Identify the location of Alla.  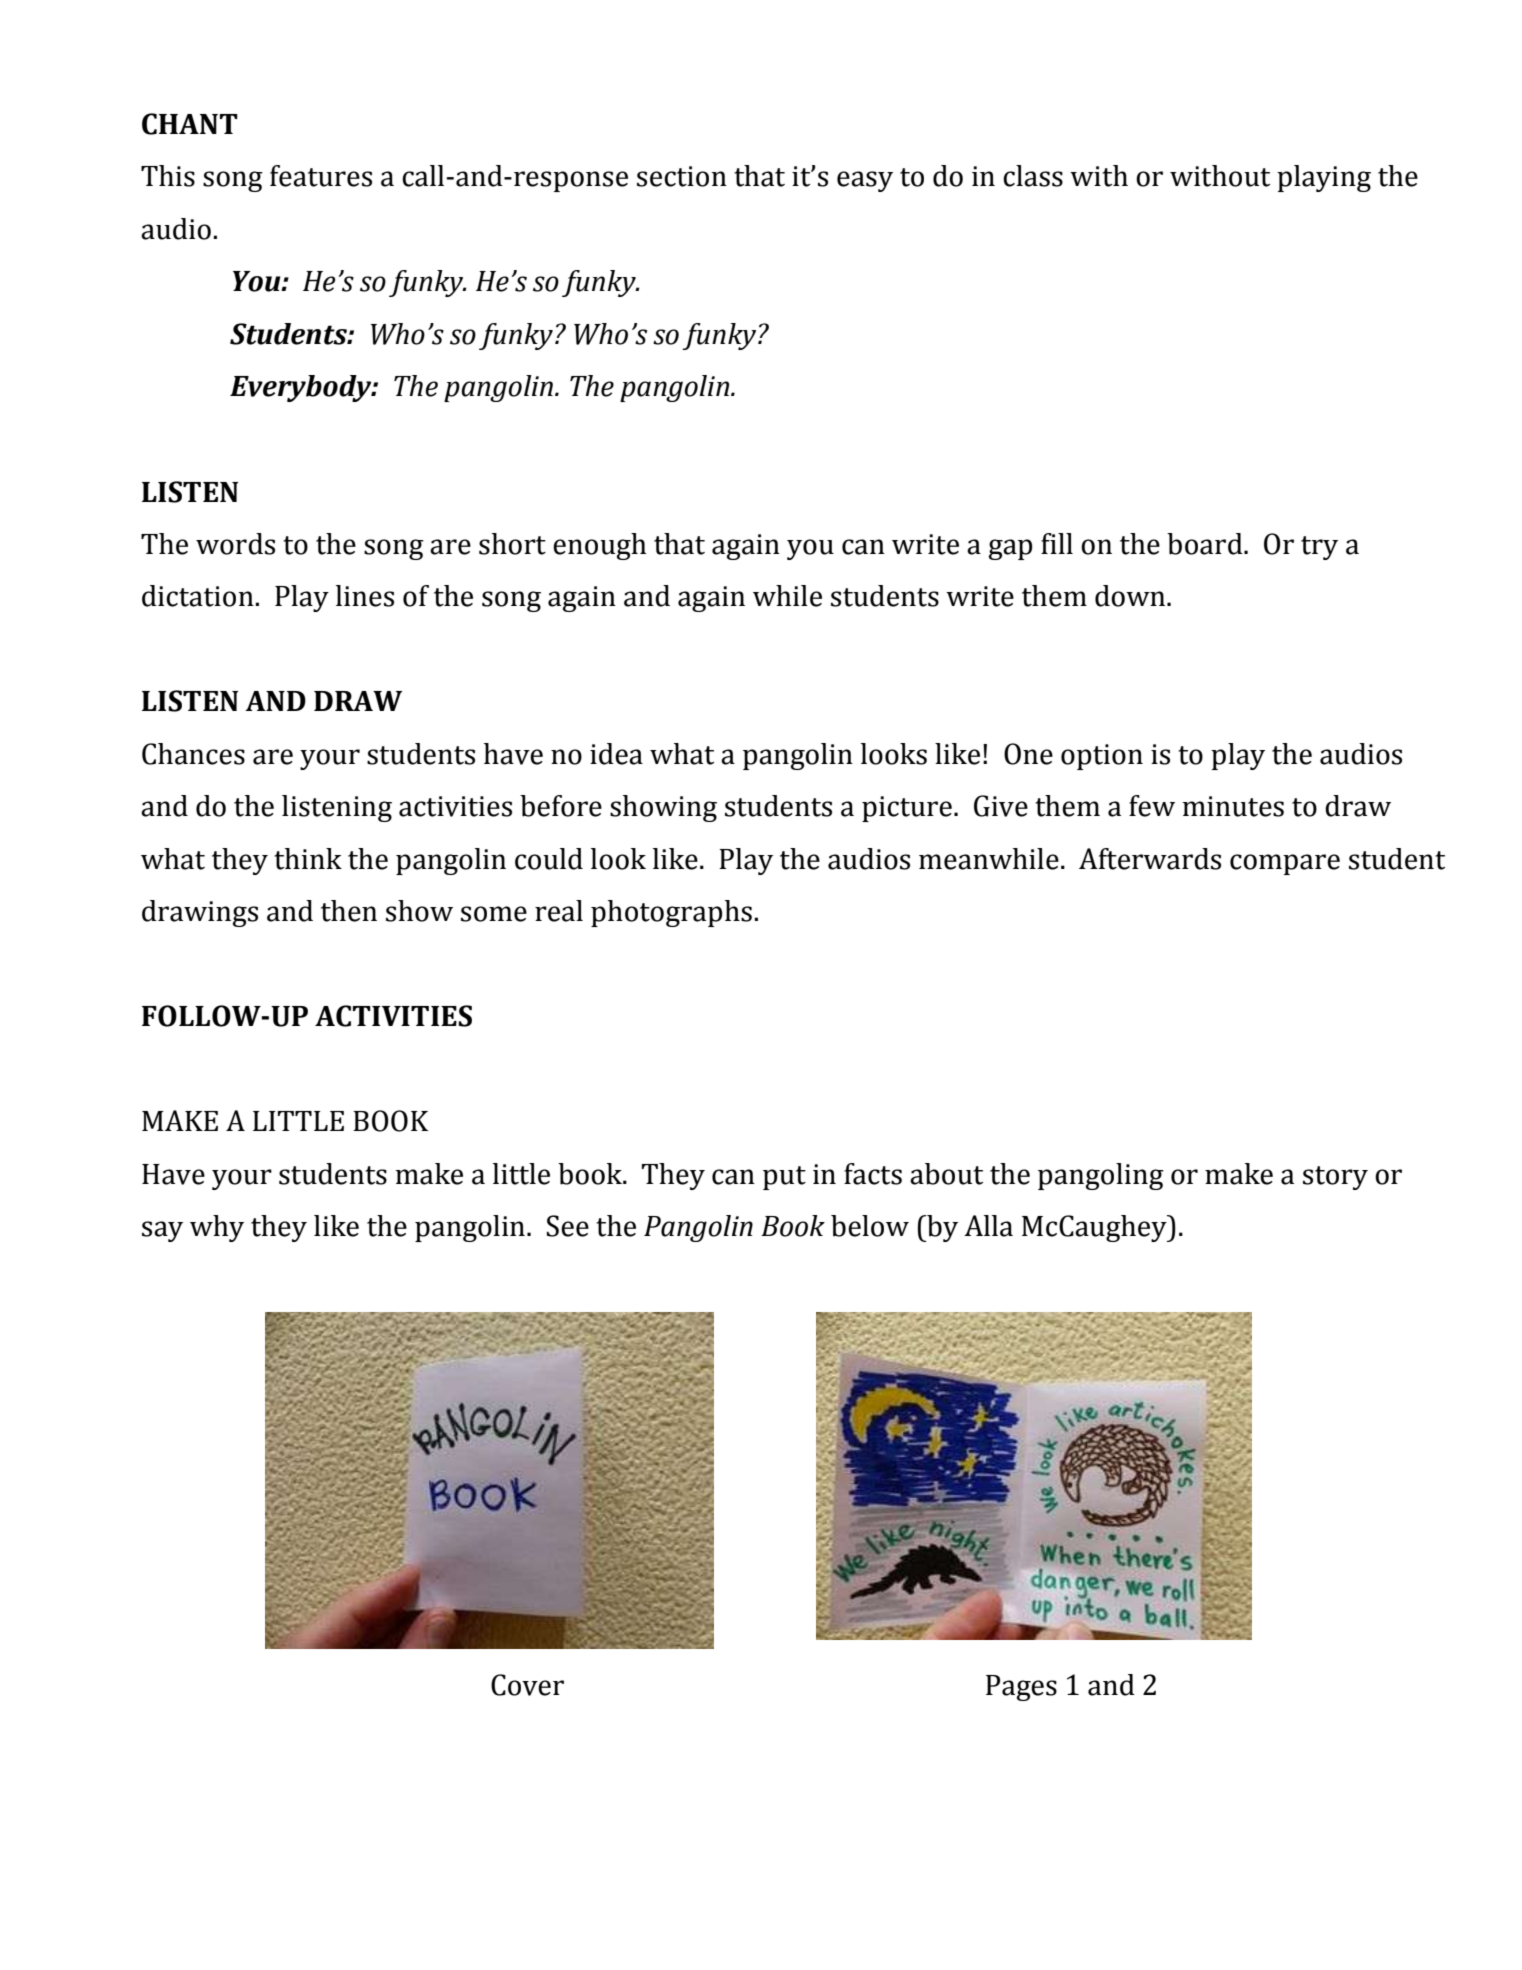
(988, 1226).
